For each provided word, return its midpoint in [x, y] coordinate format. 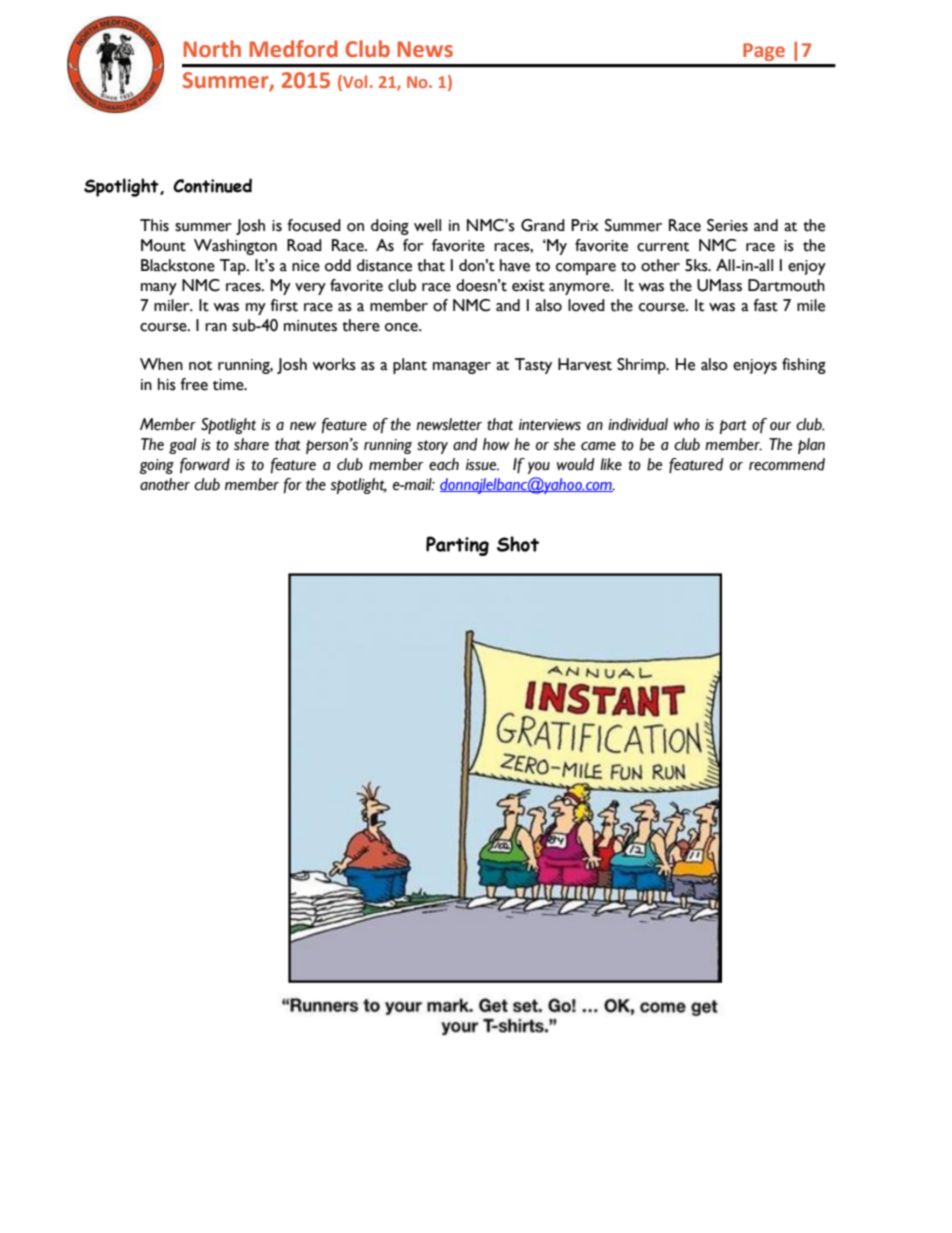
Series [727, 225]
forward [205, 465]
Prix [585, 225]
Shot [518, 544]
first [284, 305]
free [194, 384]
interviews [550, 425]
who [687, 424]
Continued [212, 185]
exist [528, 286]
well [427, 225]
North [212, 49]
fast [765, 305]
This [154, 225]
